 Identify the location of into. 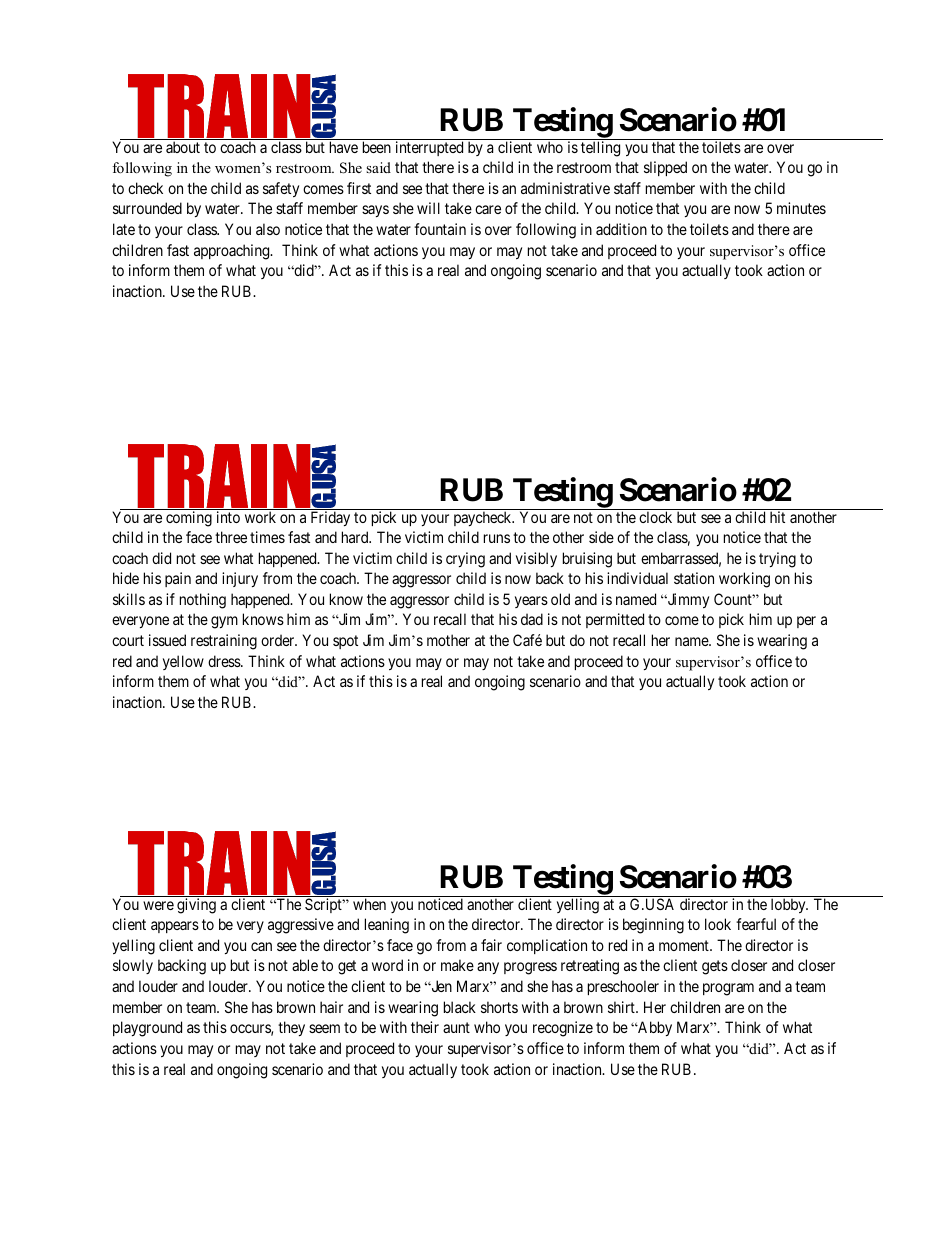
(228, 517).
